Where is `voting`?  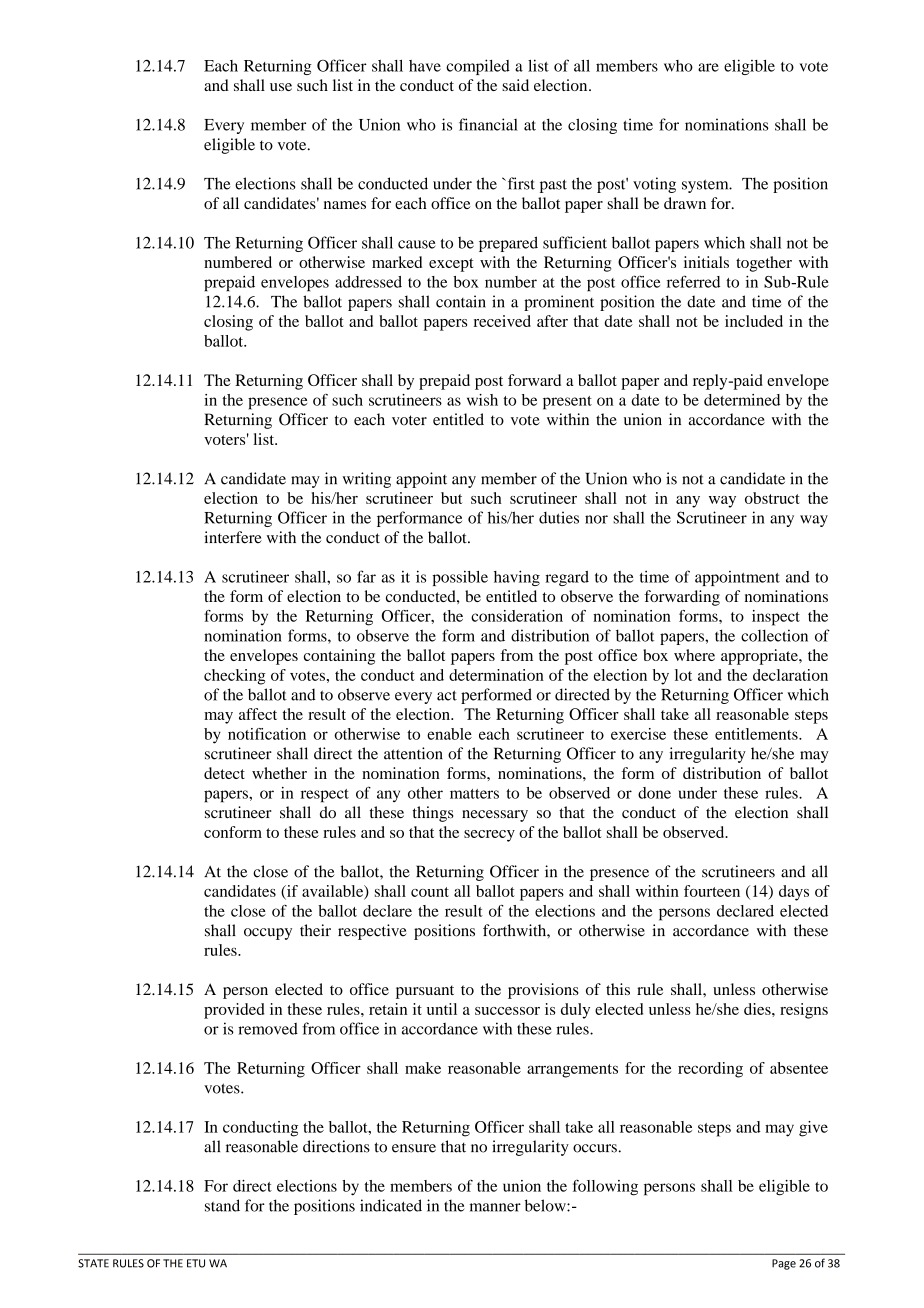
voting is located at coordinates (654, 185).
